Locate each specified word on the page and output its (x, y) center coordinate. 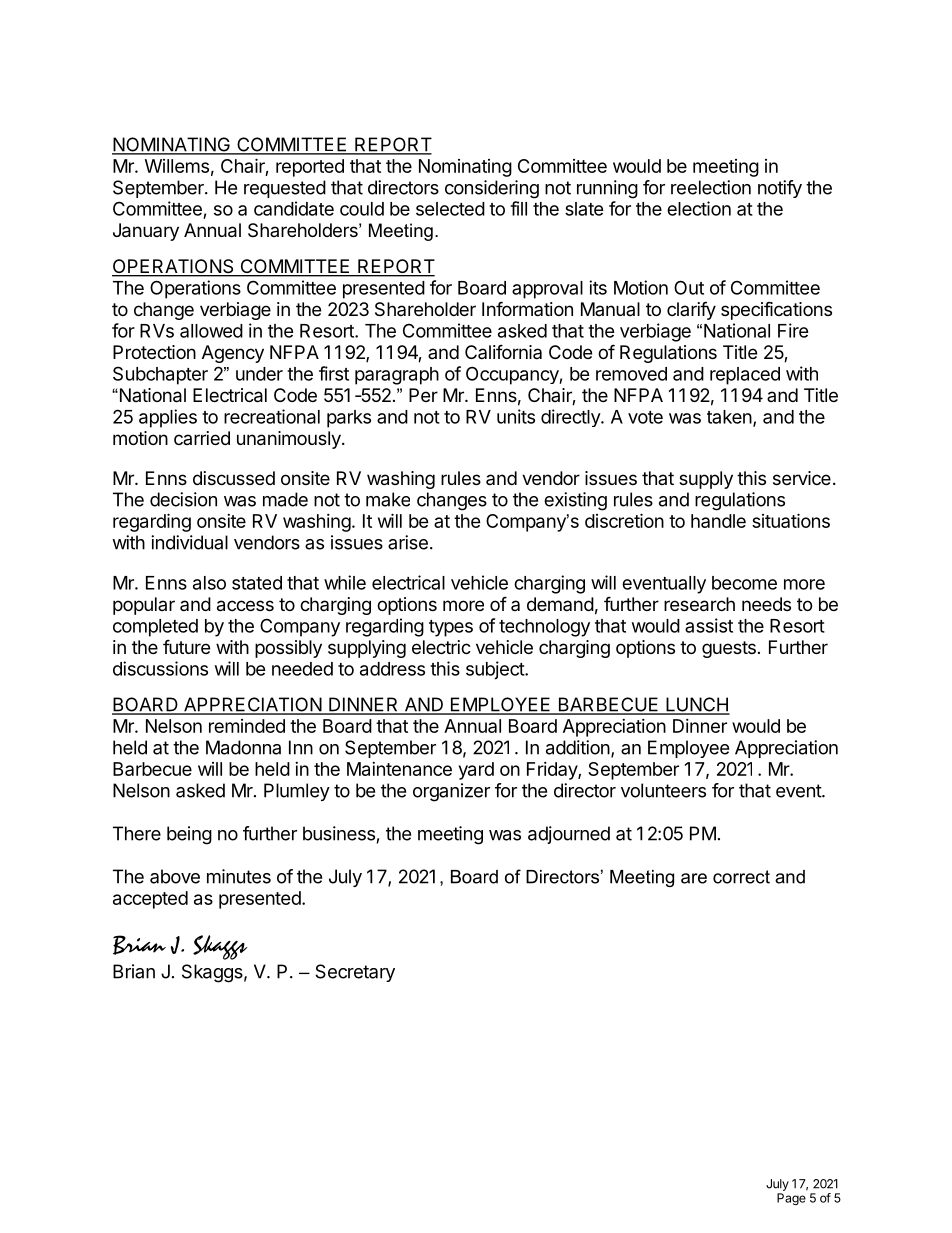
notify (780, 189)
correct (741, 877)
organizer (451, 792)
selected (450, 209)
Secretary (355, 973)
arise (408, 542)
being (189, 835)
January (146, 232)
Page (791, 1199)
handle (718, 521)
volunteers (663, 790)
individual (189, 542)
